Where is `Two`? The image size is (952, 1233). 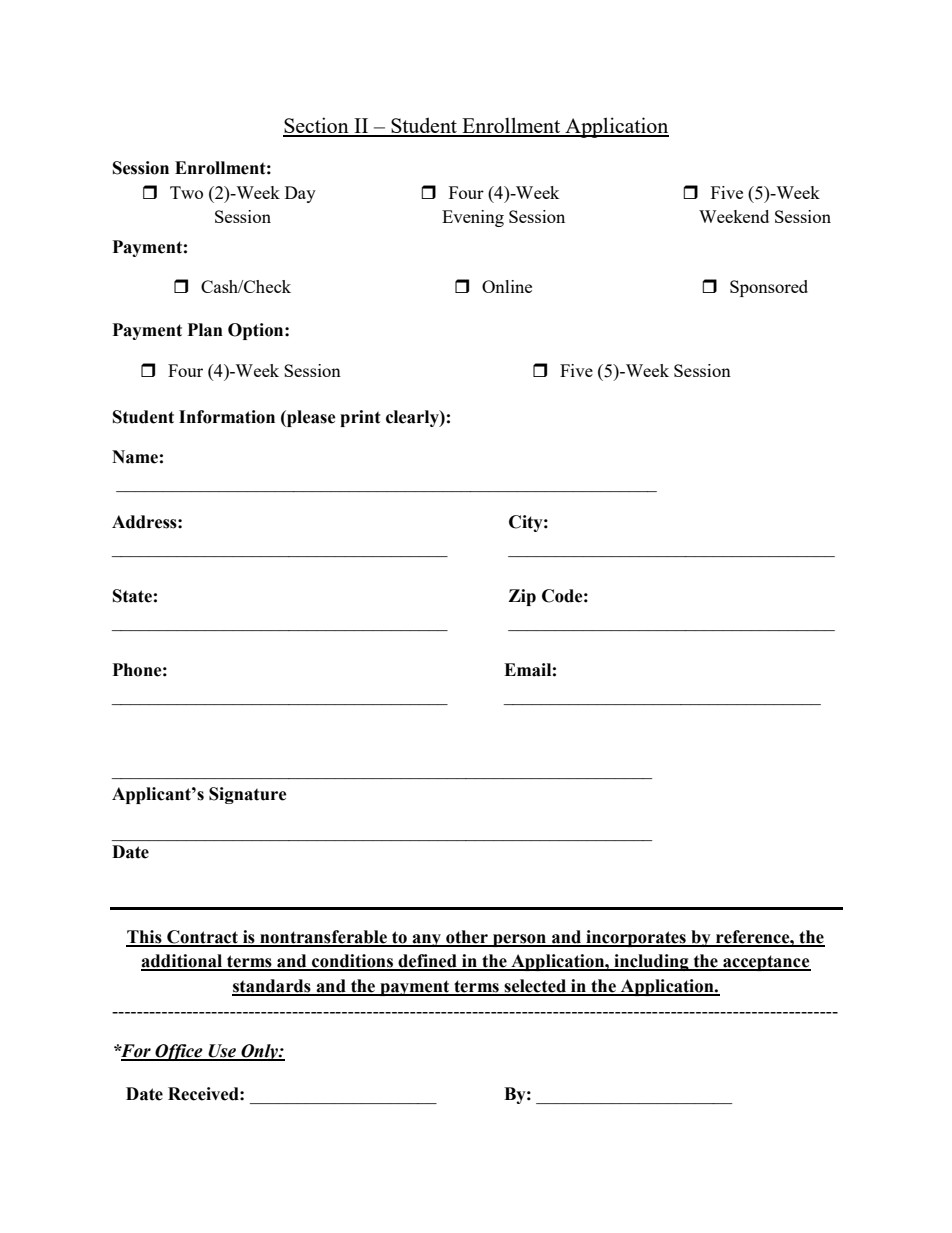 Two is located at coordinates (186, 192).
